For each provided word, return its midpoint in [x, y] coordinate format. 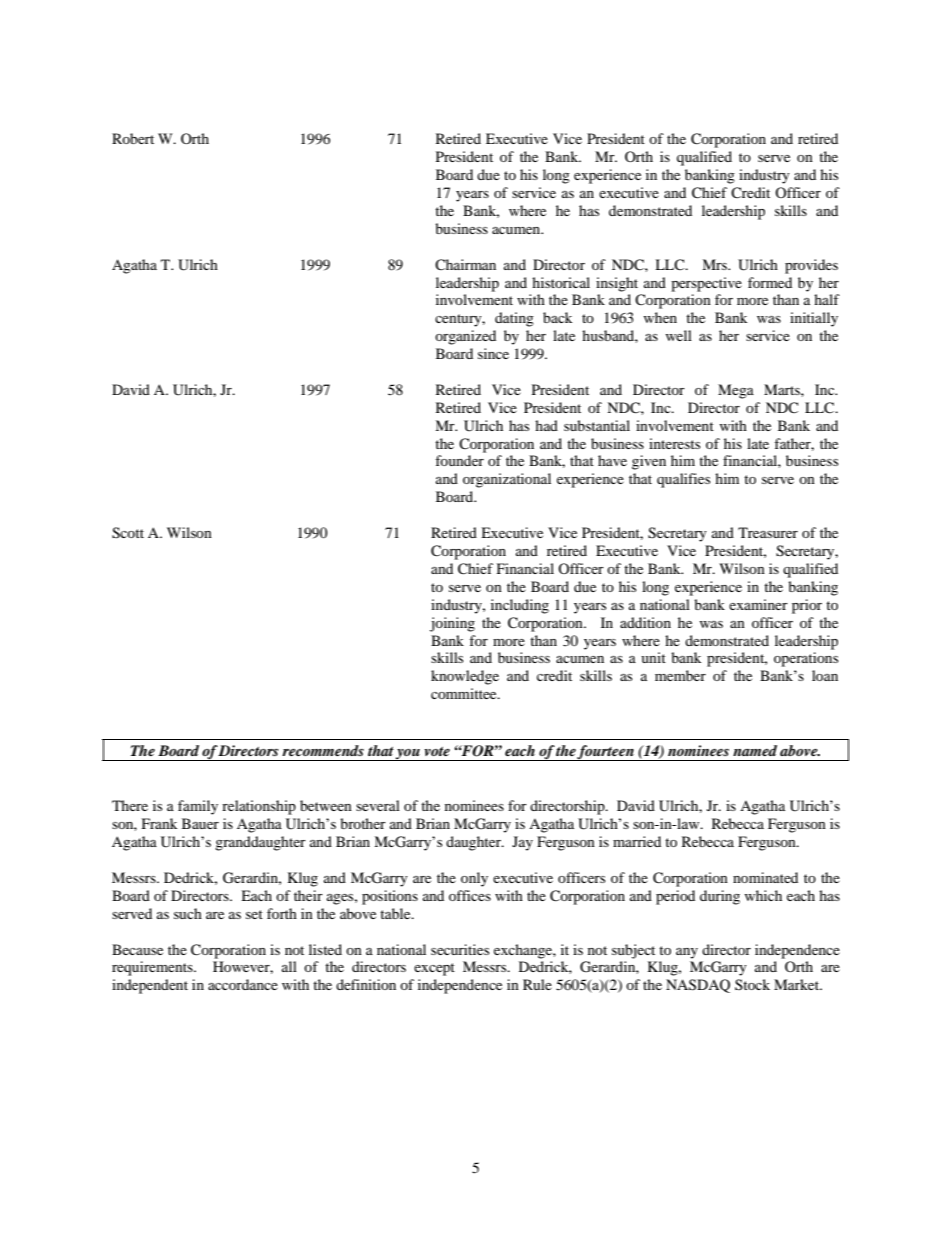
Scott [128, 533]
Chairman [465, 265]
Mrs [715, 264]
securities [460, 949]
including [520, 606]
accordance [243, 984]
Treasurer [768, 532]
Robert [133, 138]
